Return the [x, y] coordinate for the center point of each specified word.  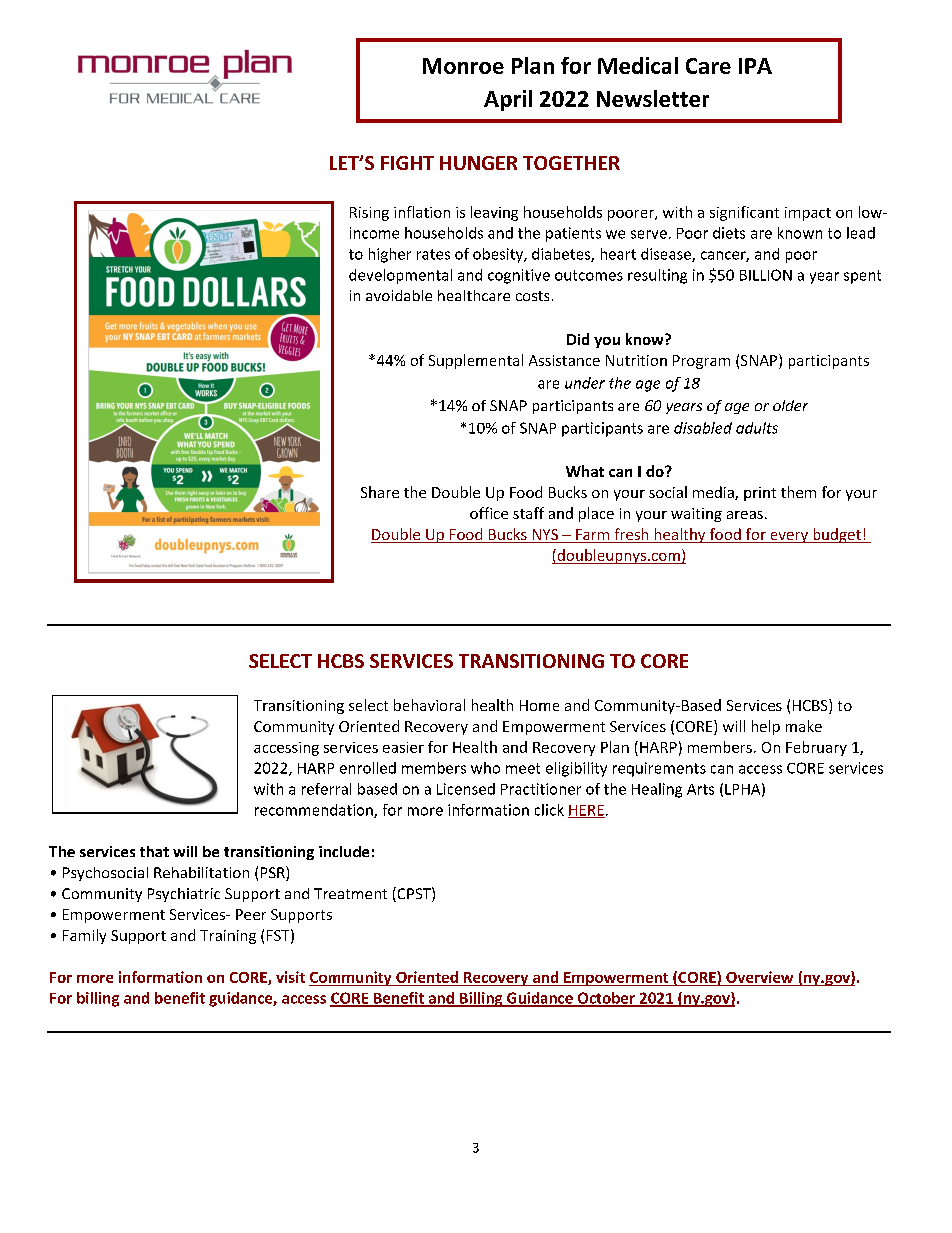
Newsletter [653, 98]
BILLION [766, 275]
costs [532, 296]
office [489, 513]
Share [380, 492]
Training [228, 937]
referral [326, 789]
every [789, 537]
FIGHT [407, 163]
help [766, 727]
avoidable [399, 295]
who [485, 768]
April [508, 100]
